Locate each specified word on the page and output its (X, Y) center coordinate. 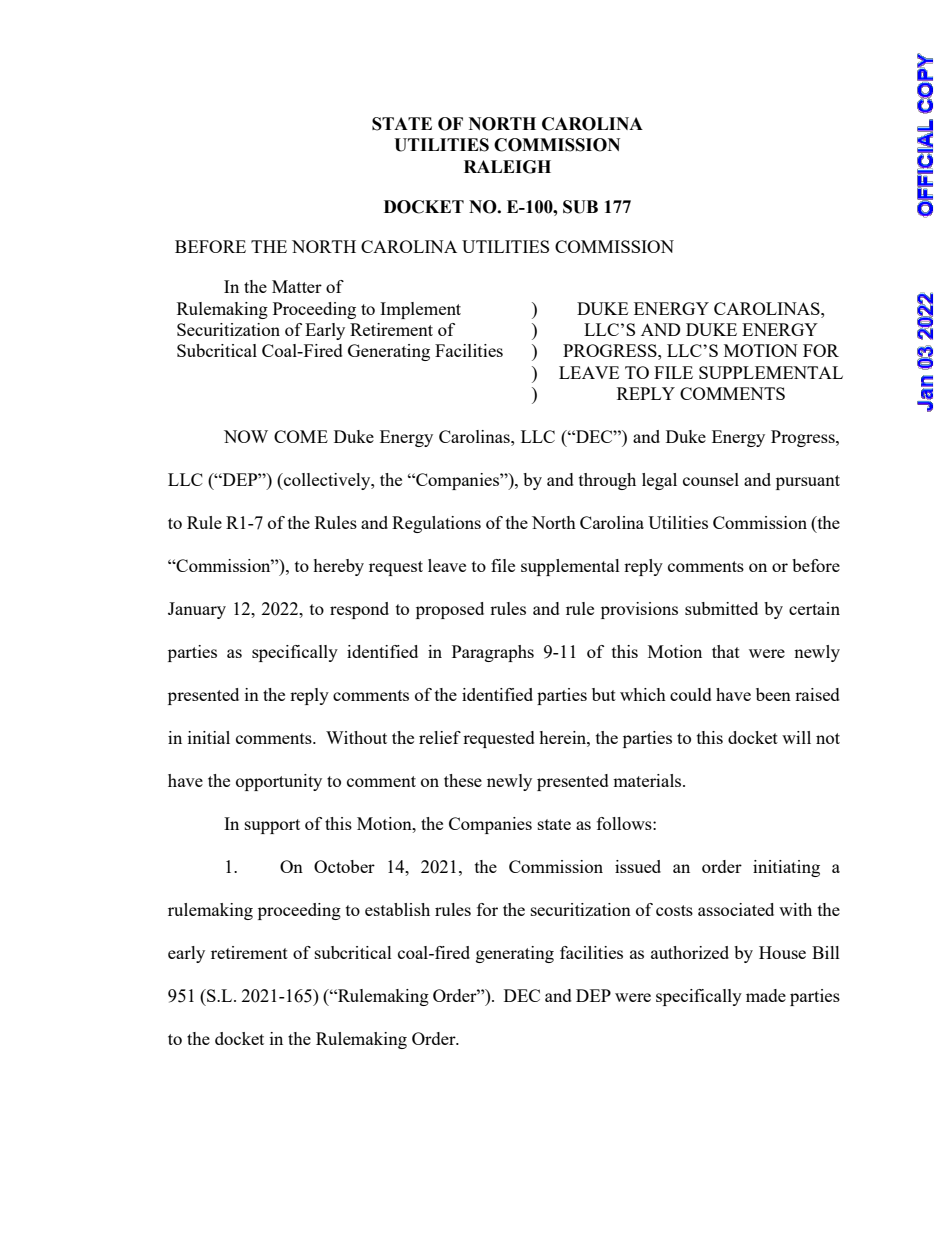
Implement (420, 310)
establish (397, 909)
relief (440, 737)
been (773, 694)
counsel (711, 479)
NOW (246, 436)
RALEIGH (507, 167)
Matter (297, 286)
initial (209, 737)
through (607, 481)
